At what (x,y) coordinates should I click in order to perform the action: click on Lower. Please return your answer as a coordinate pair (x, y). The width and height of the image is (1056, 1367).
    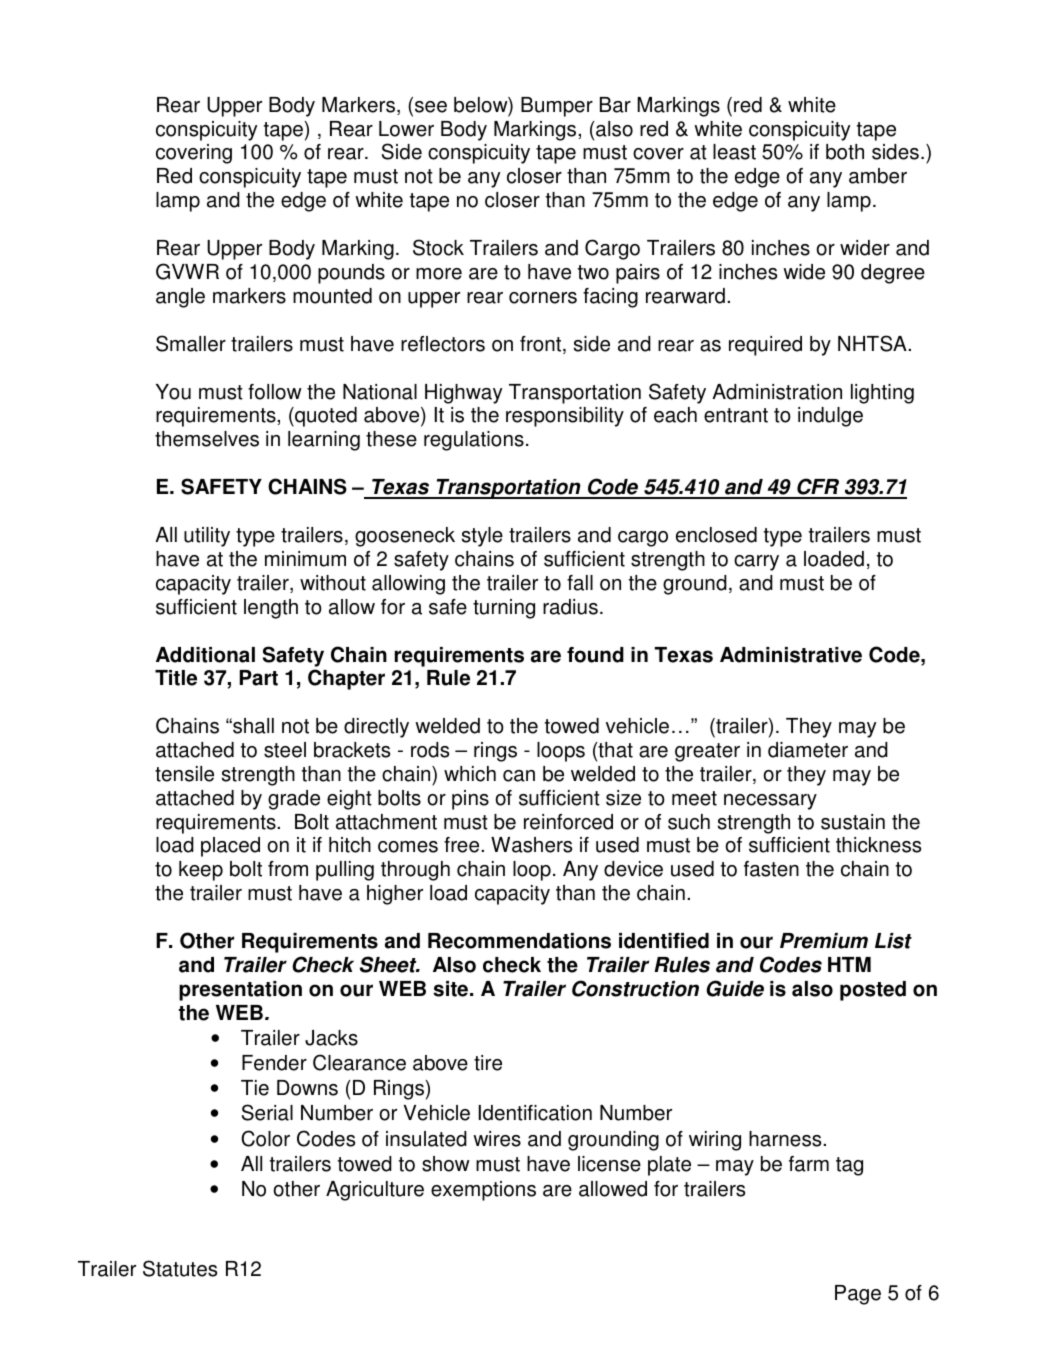
    Looking at the image, I should click on (406, 129).
